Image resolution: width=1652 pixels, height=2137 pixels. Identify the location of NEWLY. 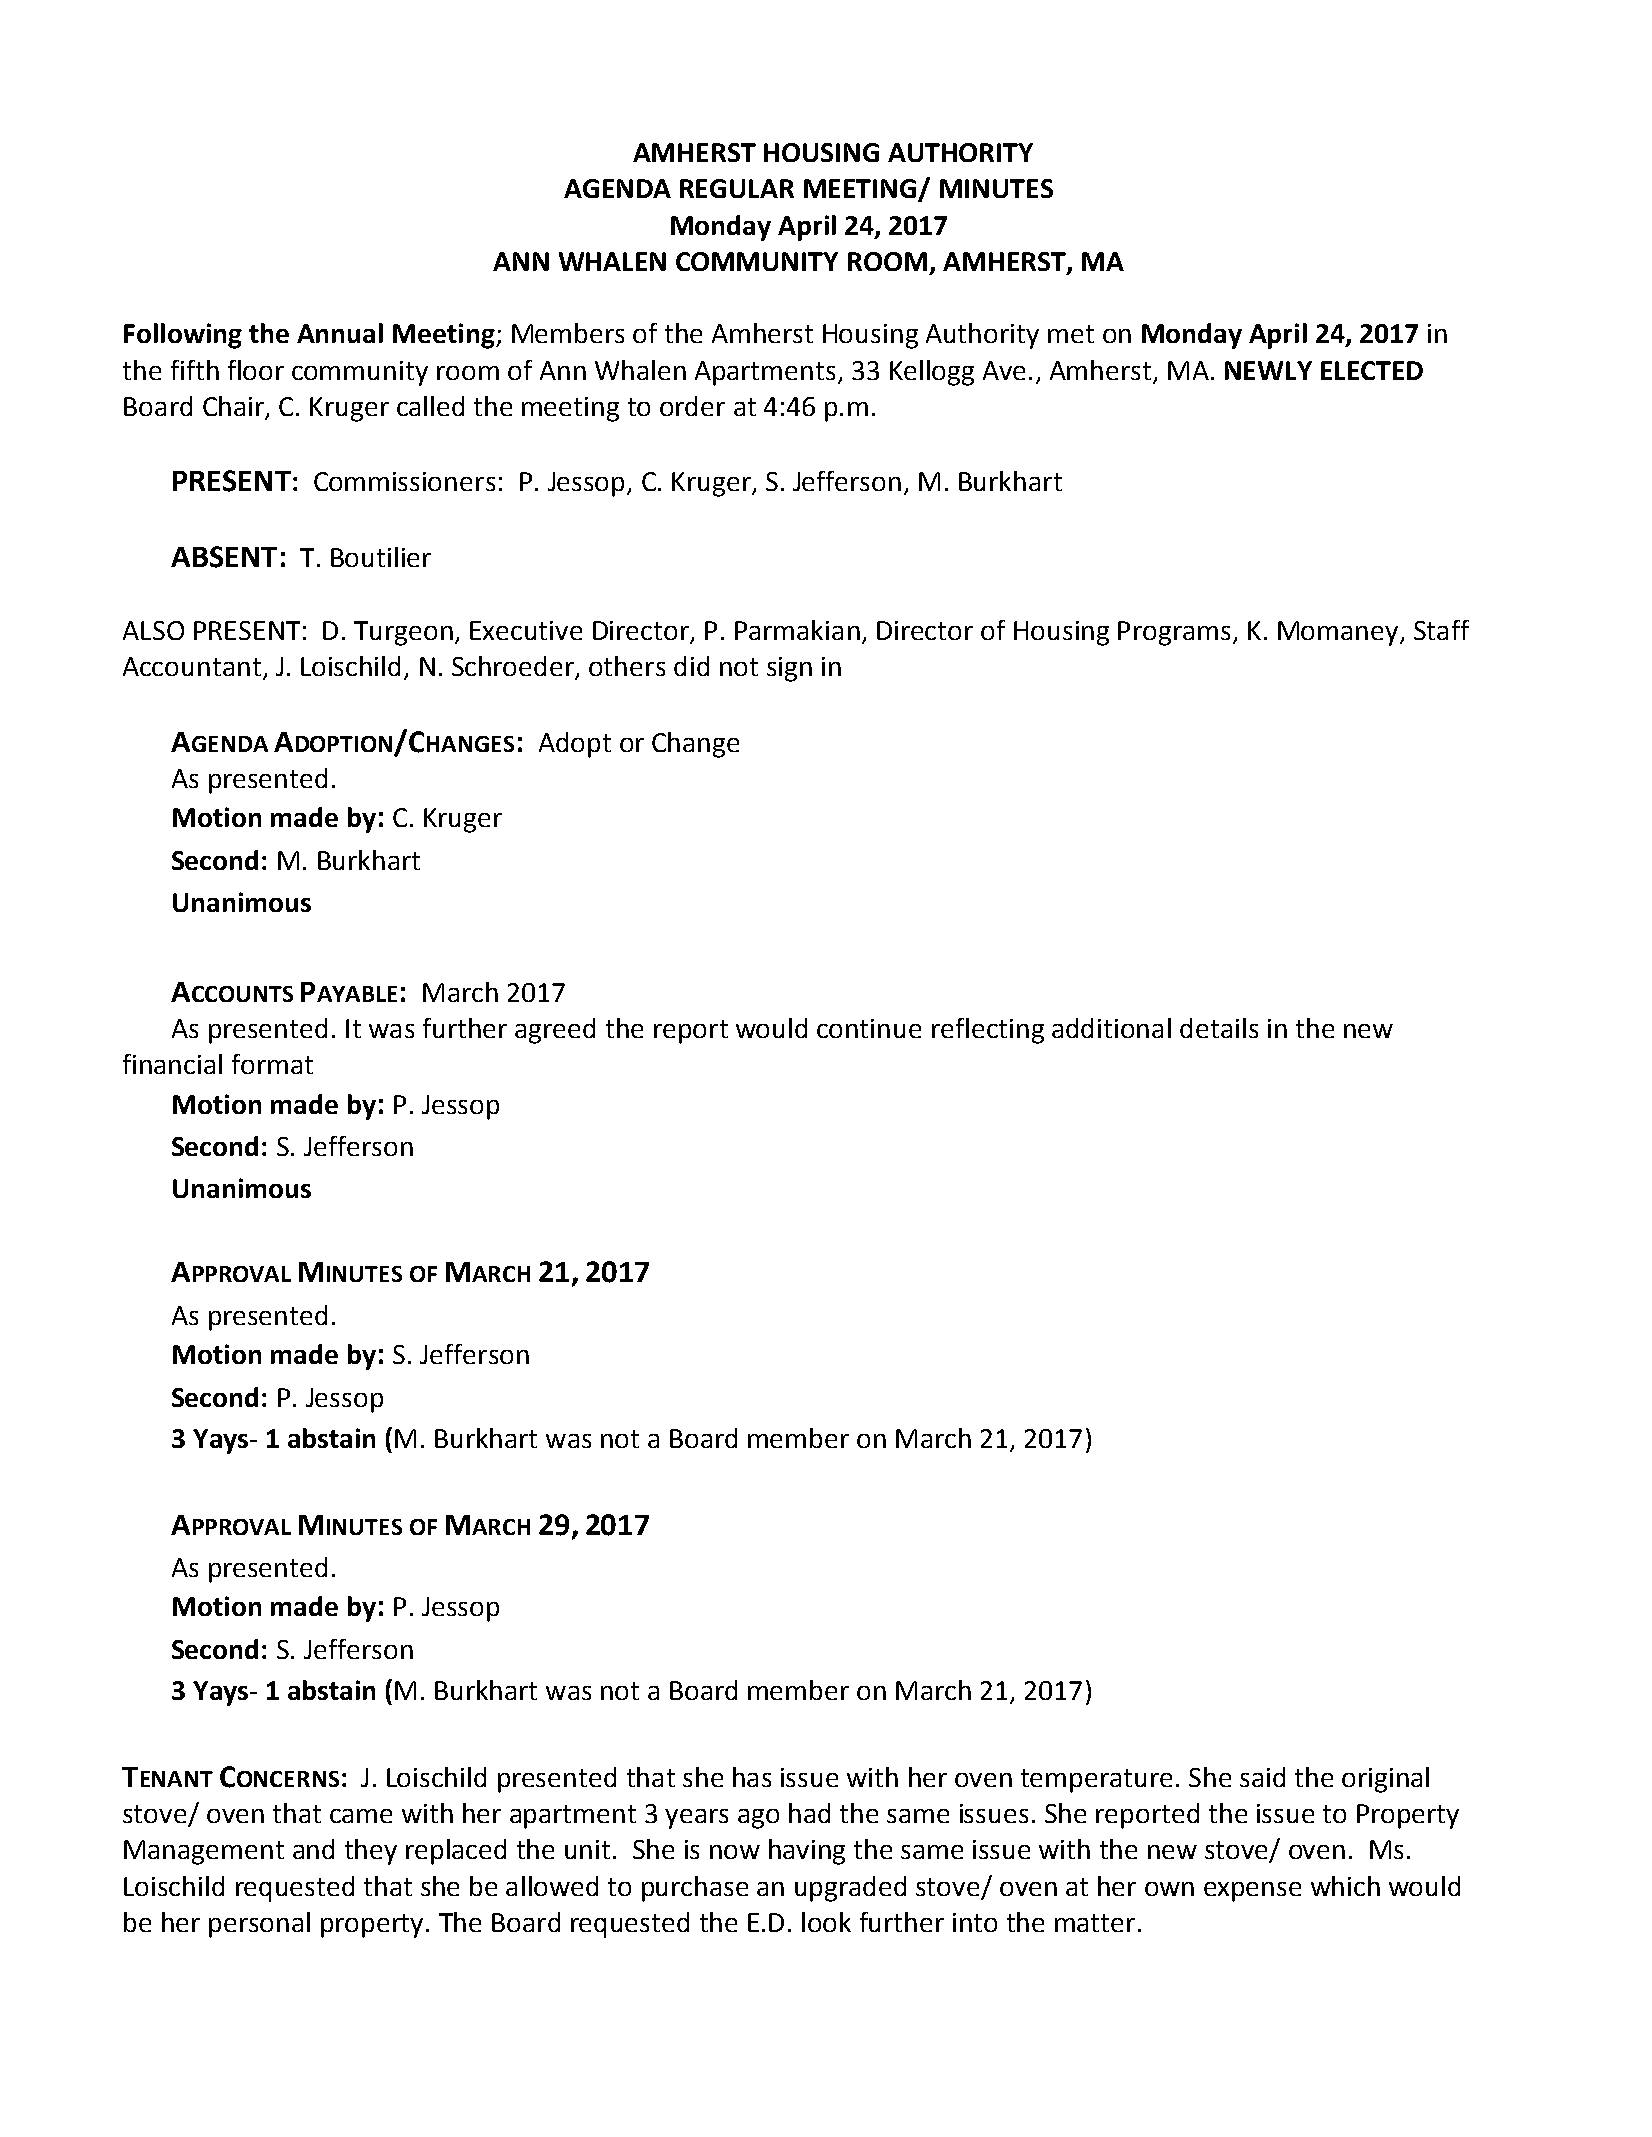
(1268, 370).
